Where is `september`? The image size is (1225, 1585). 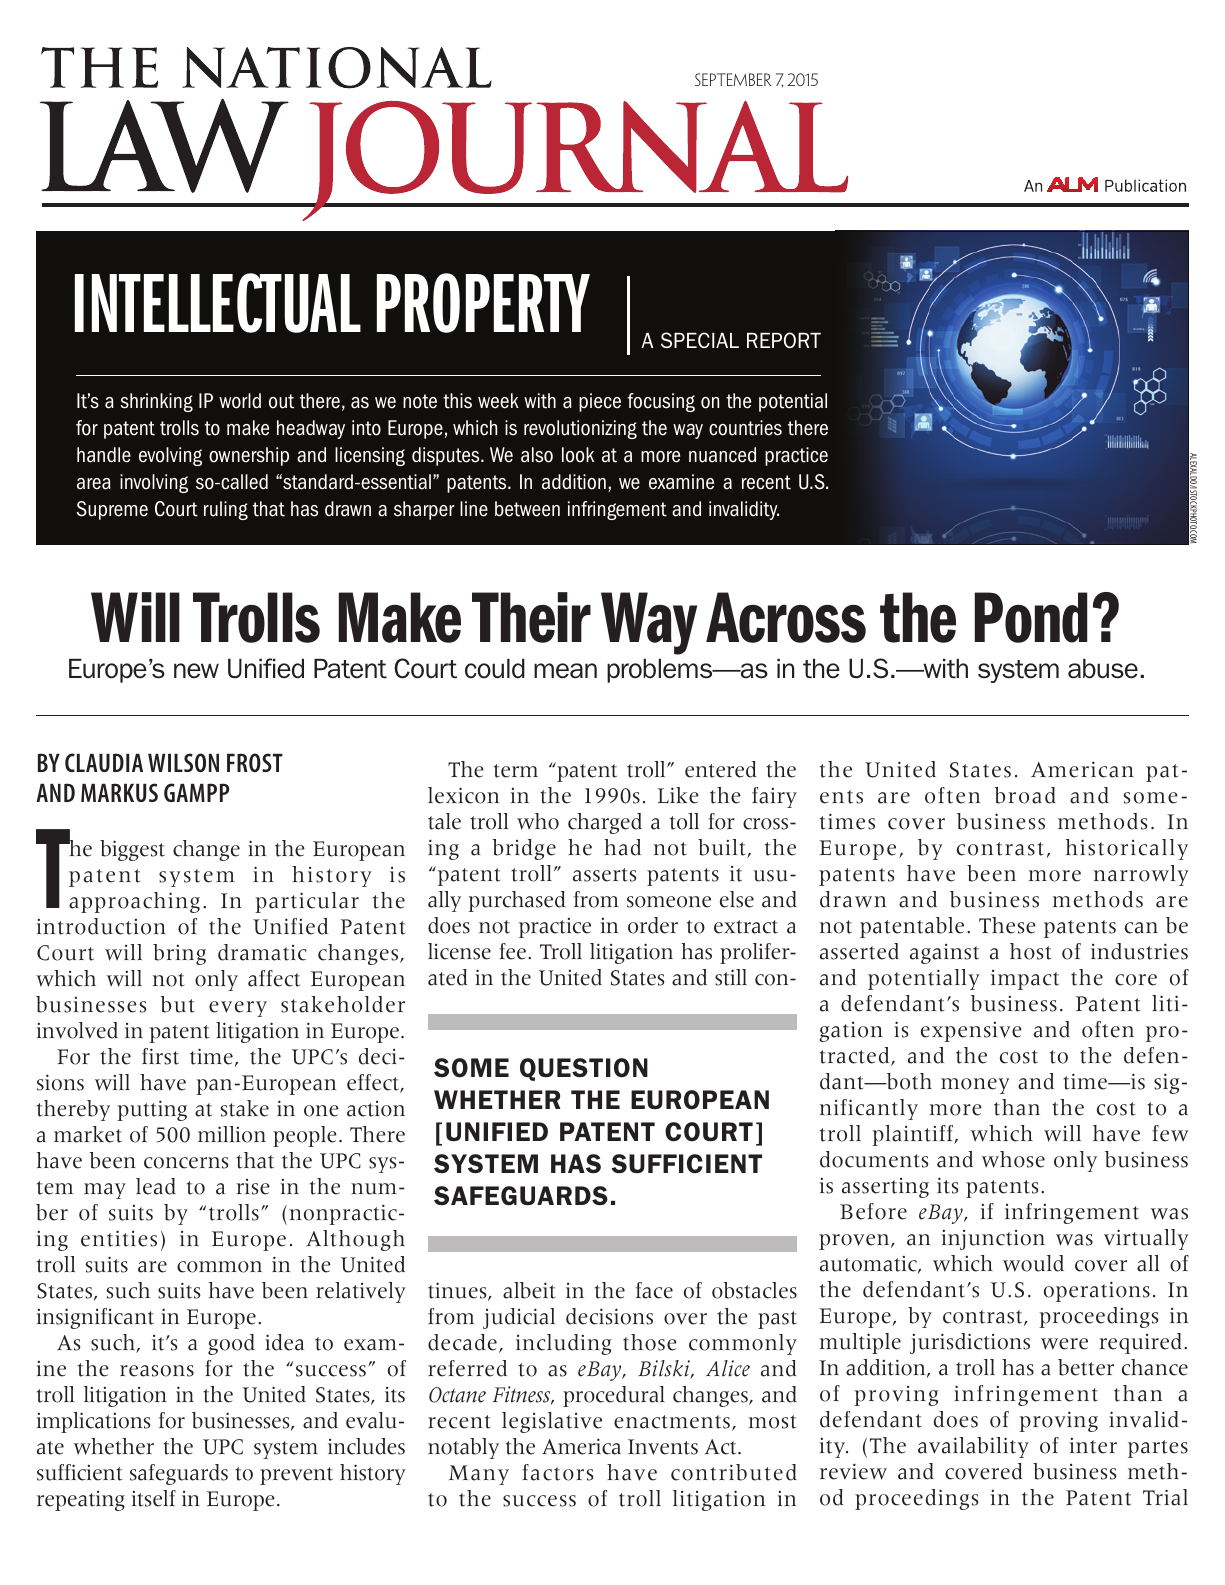 september is located at coordinates (733, 79).
